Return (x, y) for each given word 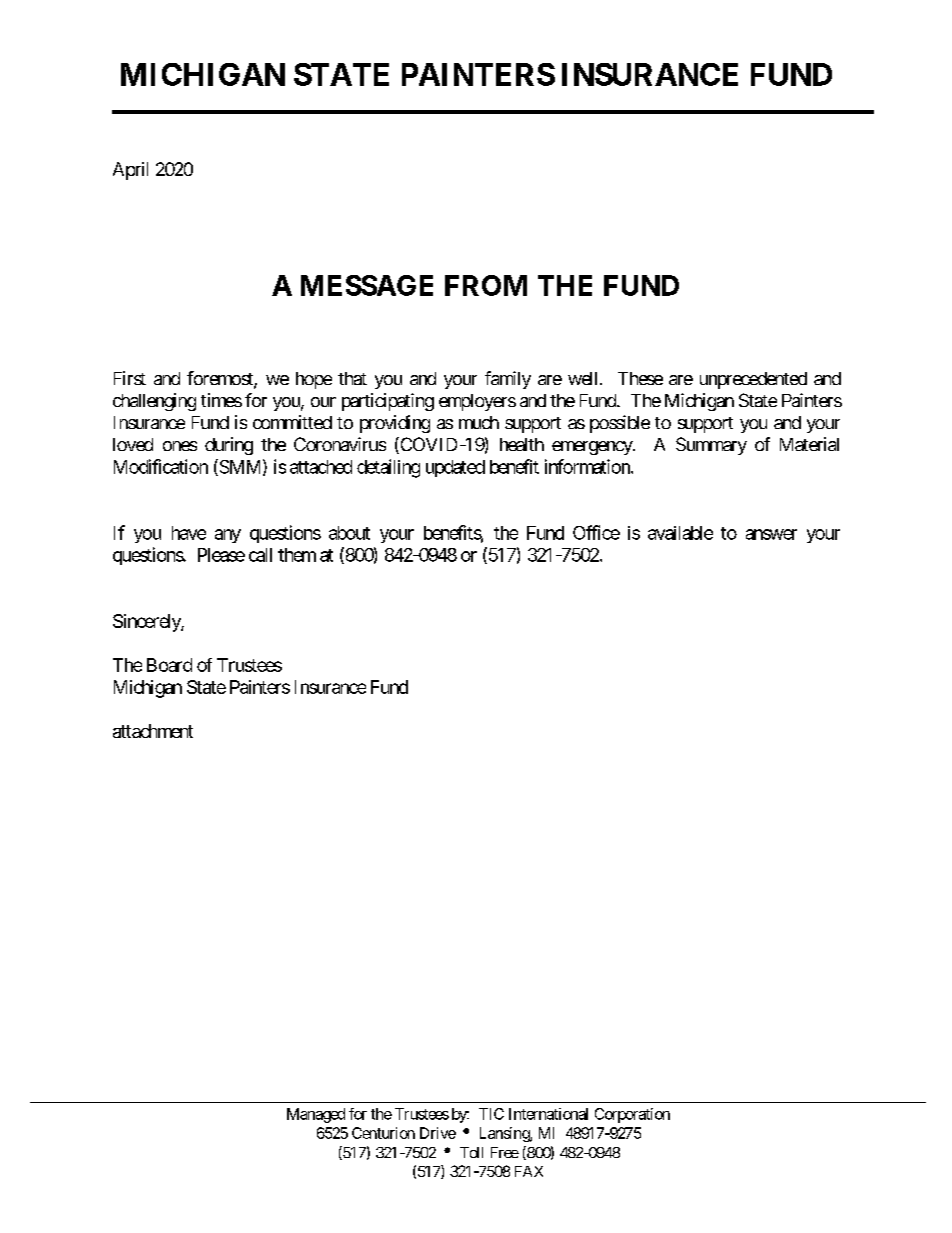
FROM (486, 285)
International (548, 1114)
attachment (153, 731)
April (130, 171)
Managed (316, 1115)
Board (169, 665)
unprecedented (753, 380)
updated (455, 468)
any (228, 536)
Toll (471, 1152)
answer (771, 534)
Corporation (632, 1115)
